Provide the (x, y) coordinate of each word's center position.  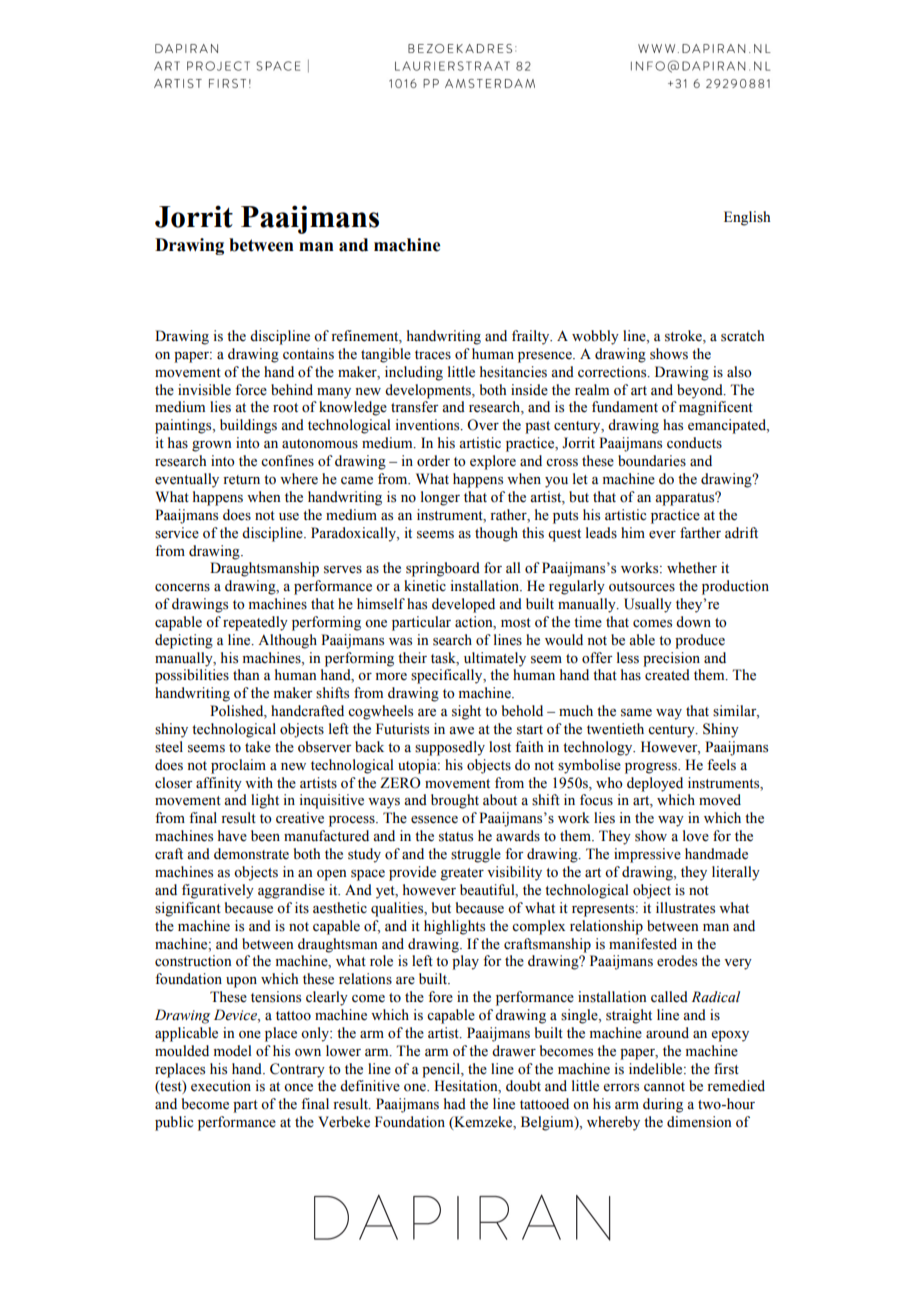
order (433, 461)
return (241, 480)
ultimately (495, 659)
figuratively (218, 891)
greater (462, 874)
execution (221, 1086)
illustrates (685, 908)
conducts (694, 443)
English (747, 218)
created (667, 675)
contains (308, 354)
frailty (532, 337)
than (246, 674)
